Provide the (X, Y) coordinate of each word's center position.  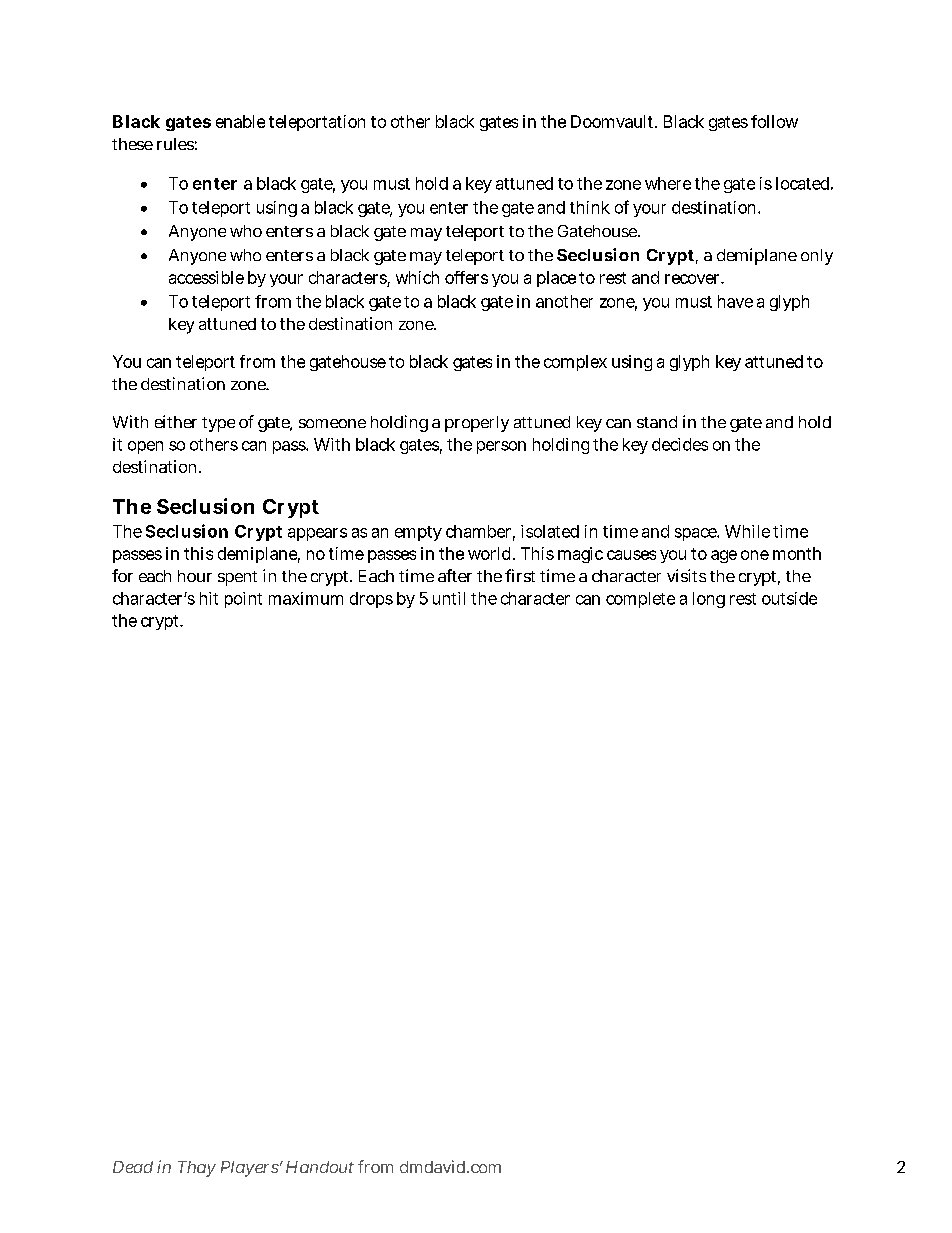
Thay (197, 1169)
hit (209, 598)
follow (774, 121)
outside (789, 598)
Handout (320, 1167)
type (218, 424)
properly (477, 424)
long (709, 600)
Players (251, 1169)
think (590, 207)
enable (240, 121)
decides (680, 444)
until (449, 598)
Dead (133, 1167)
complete (640, 600)
